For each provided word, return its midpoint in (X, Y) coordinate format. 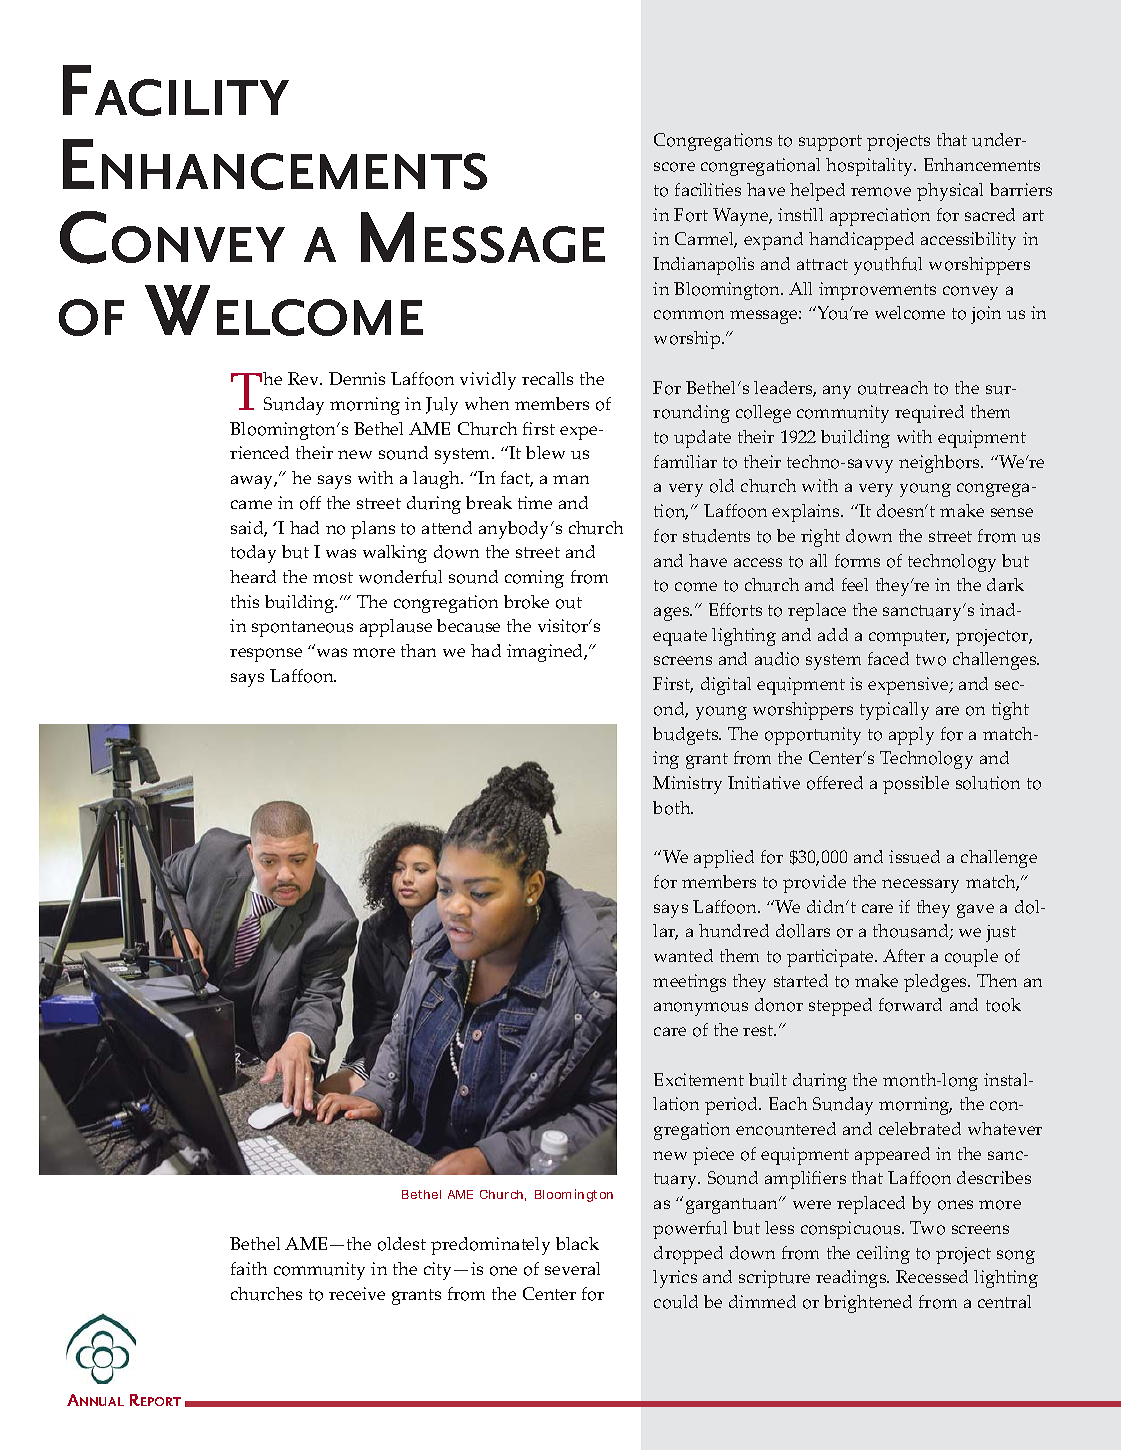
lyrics (675, 1279)
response (266, 655)
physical (950, 192)
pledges (937, 983)
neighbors (941, 464)
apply (911, 736)
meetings (689, 983)
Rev (305, 378)
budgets (687, 736)
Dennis (357, 378)
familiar (685, 461)
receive (357, 1293)
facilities (708, 189)
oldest (402, 1244)
